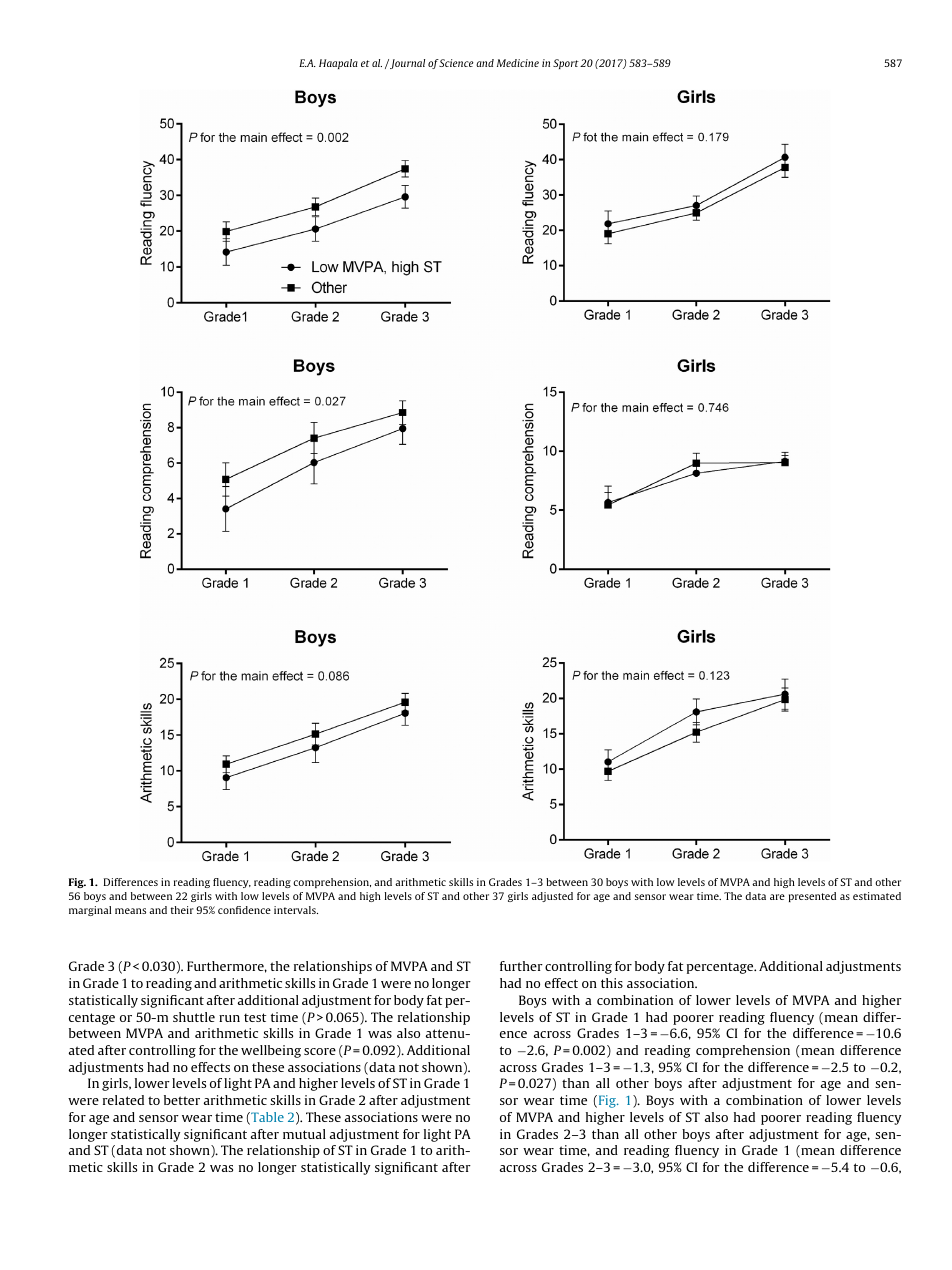 Image resolution: width=952 pixels, height=1270 pixels. Describe the element at coordinates (194, 1017) in the document. I see `shuttle` at that location.
